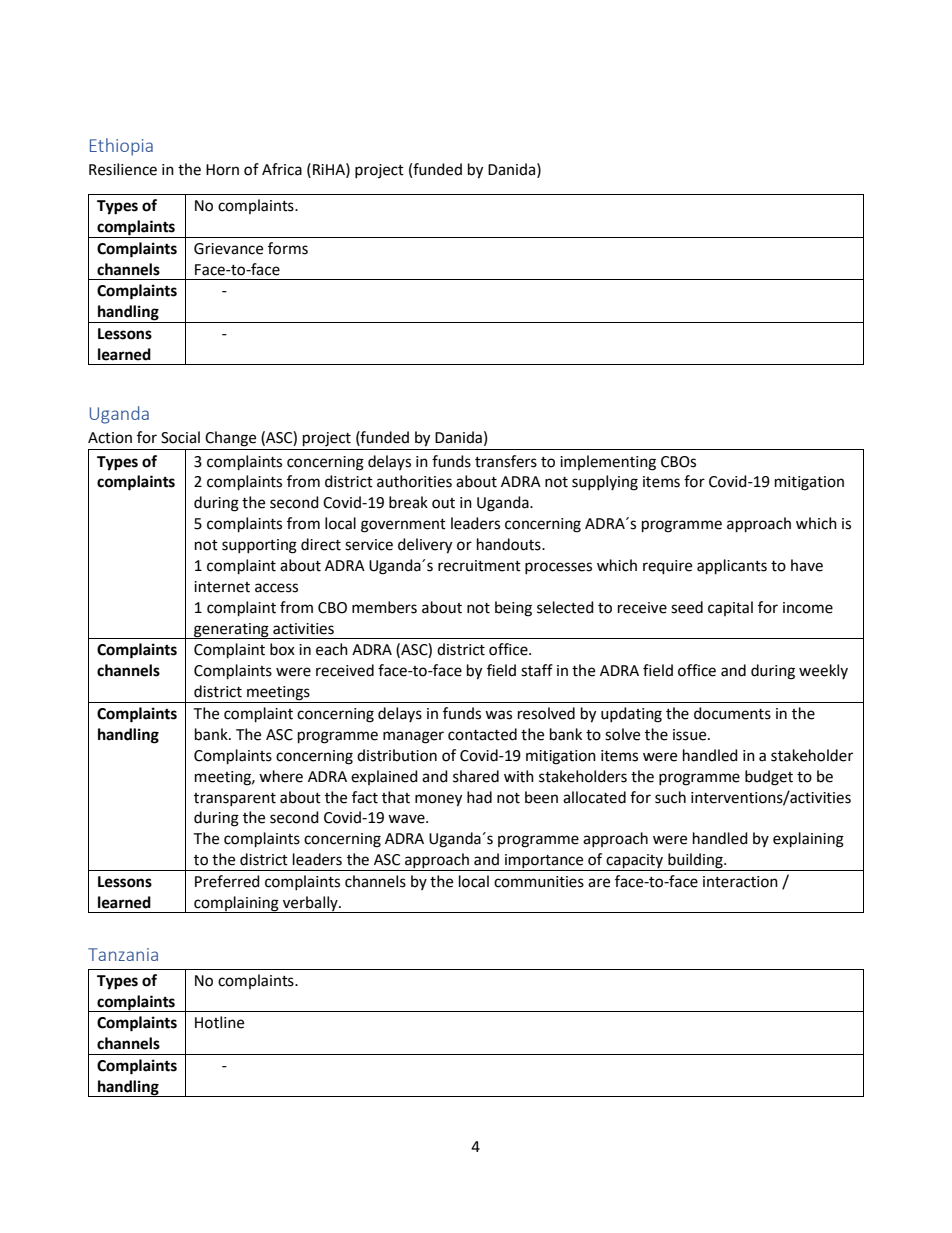 The width and height of the screenshot is (952, 1233). What do you see at coordinates (732, 567) in the screenshot?
I see `applicants` at bounding box center [732, 567].
